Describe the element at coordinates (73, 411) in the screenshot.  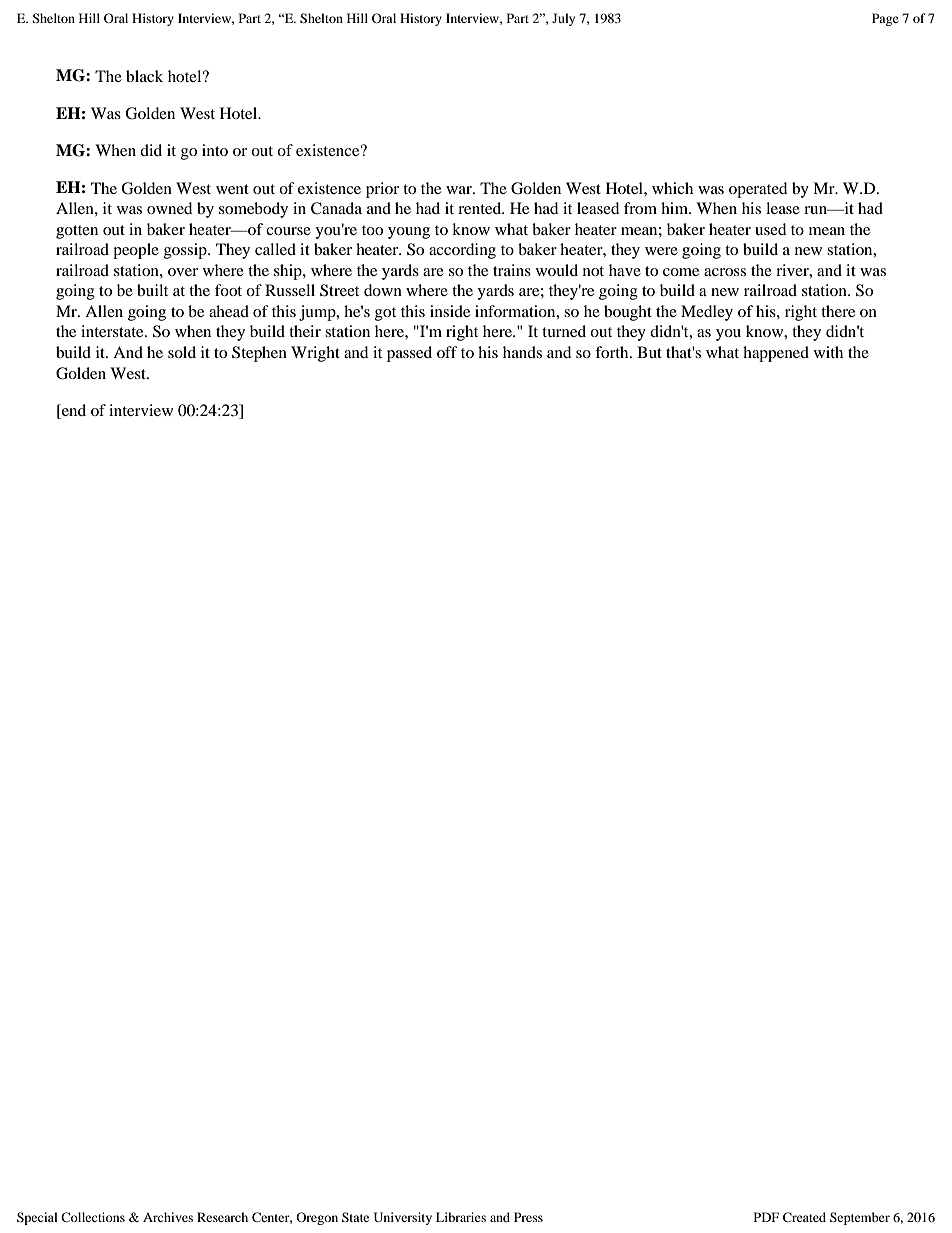
I see `end` at that location.
